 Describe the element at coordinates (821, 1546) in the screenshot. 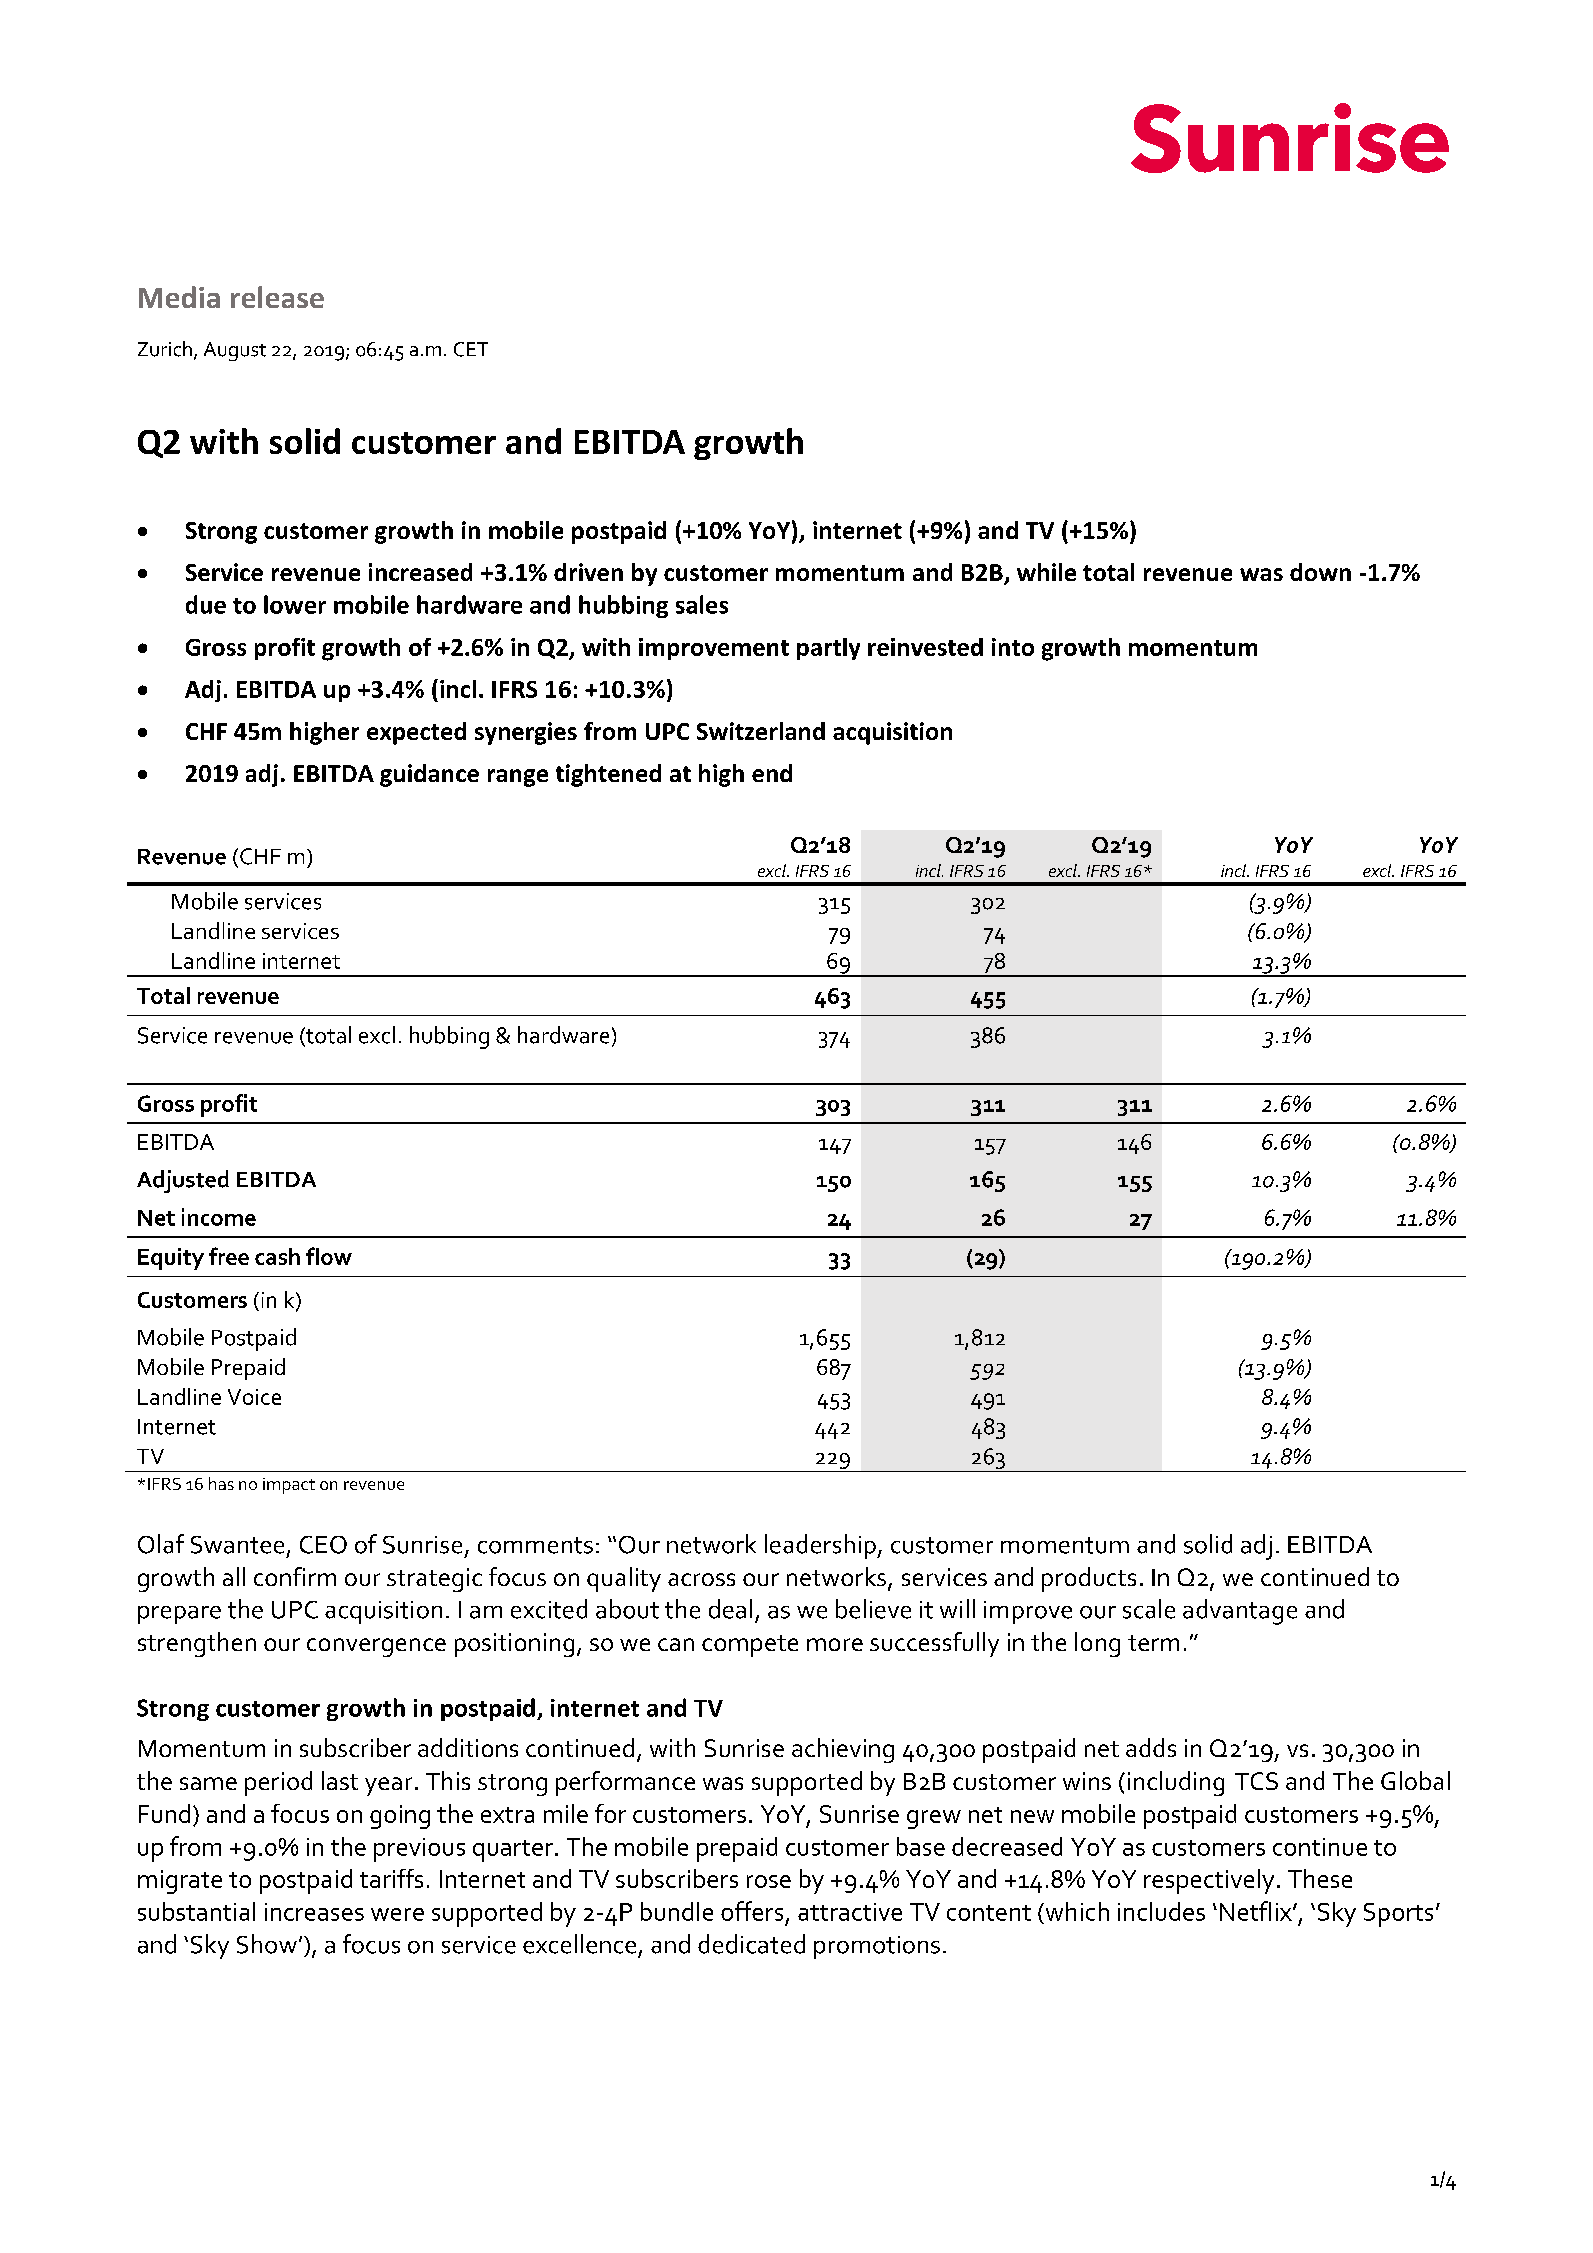

I see `leadership` at that location.
